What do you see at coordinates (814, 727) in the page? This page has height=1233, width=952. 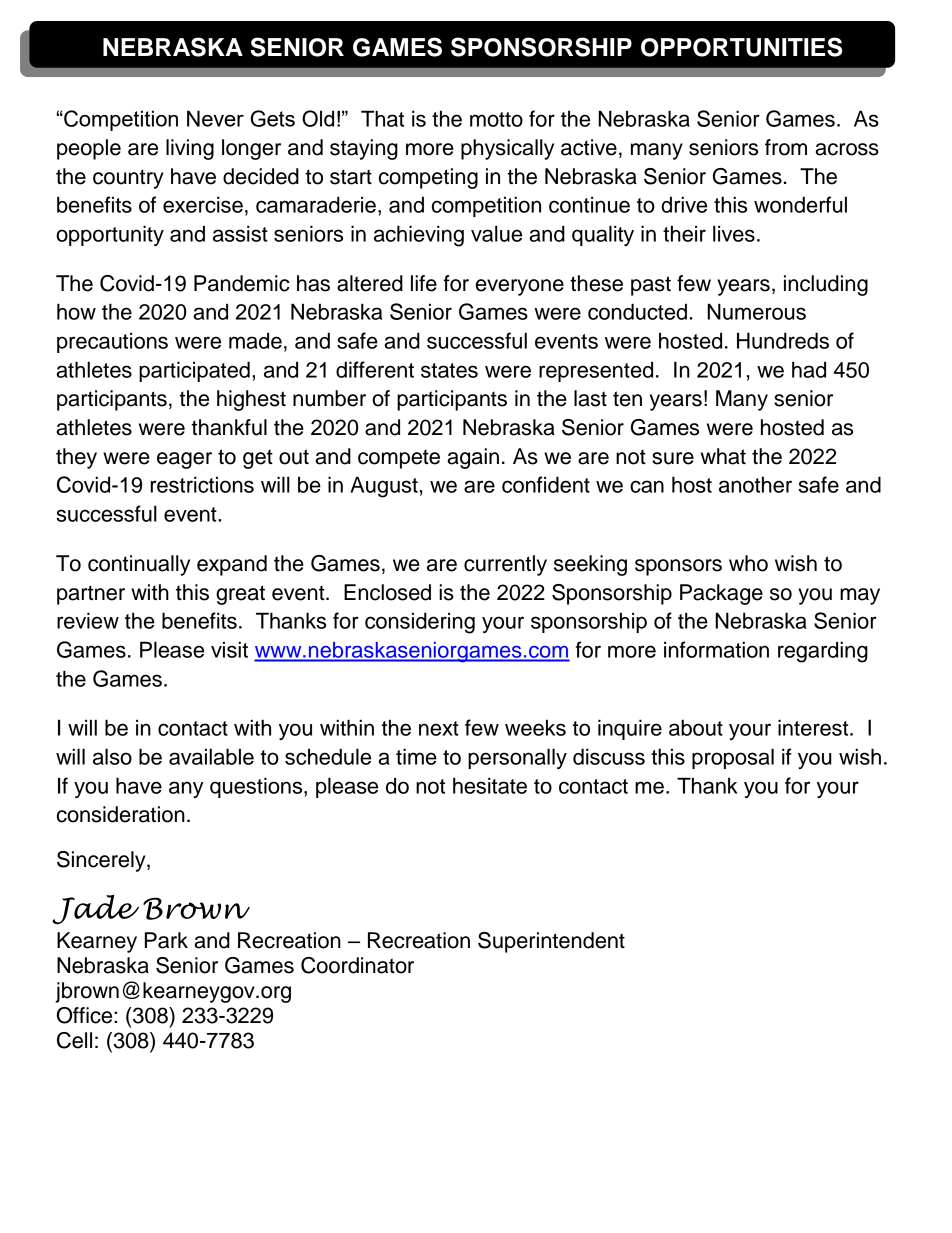 I see `interest` at bounding box center [814, 727].
